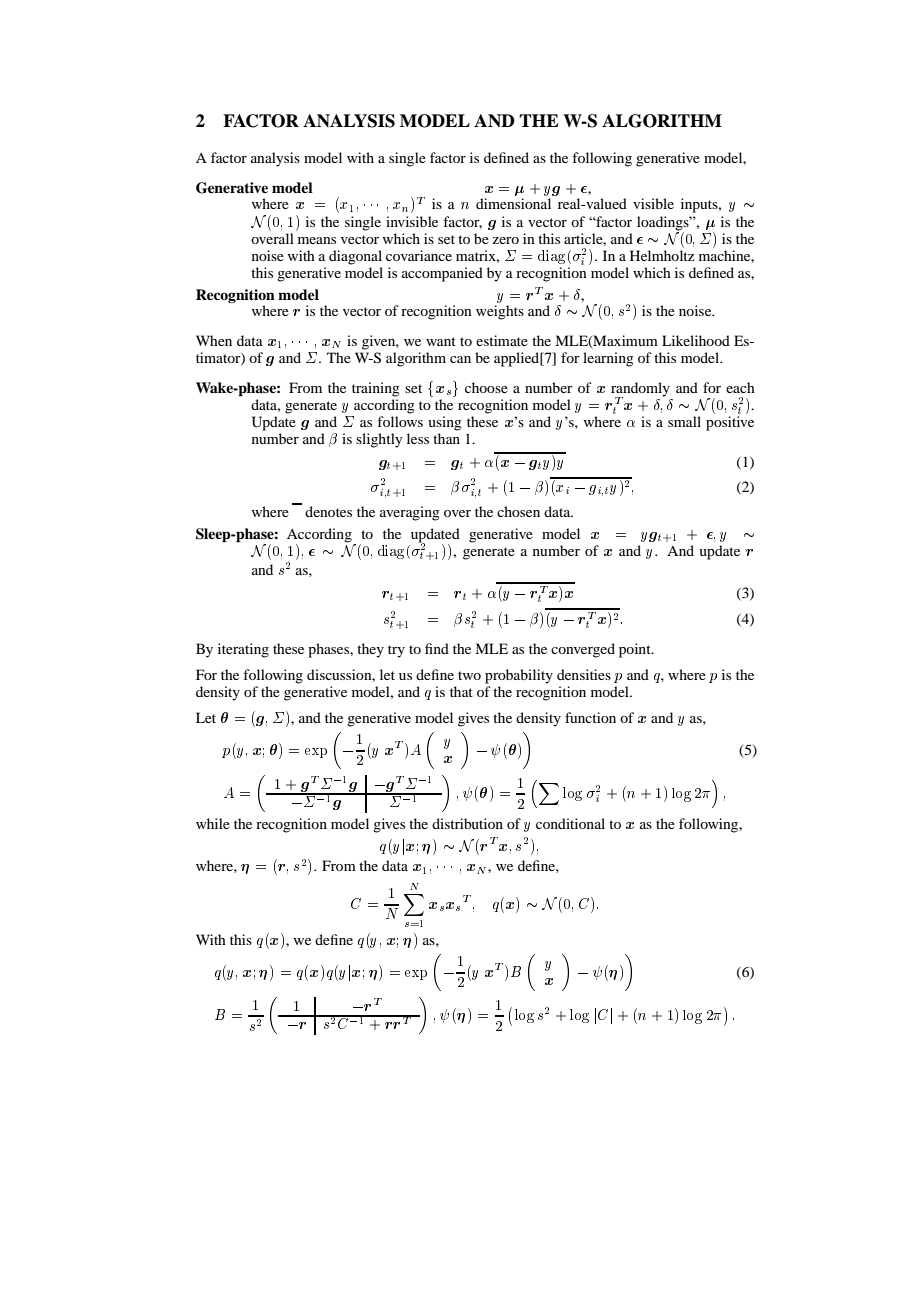  What do you see at coordinates (662, 255) in the document?
I see `Helmholtz` at bounding box center [662, 255].
